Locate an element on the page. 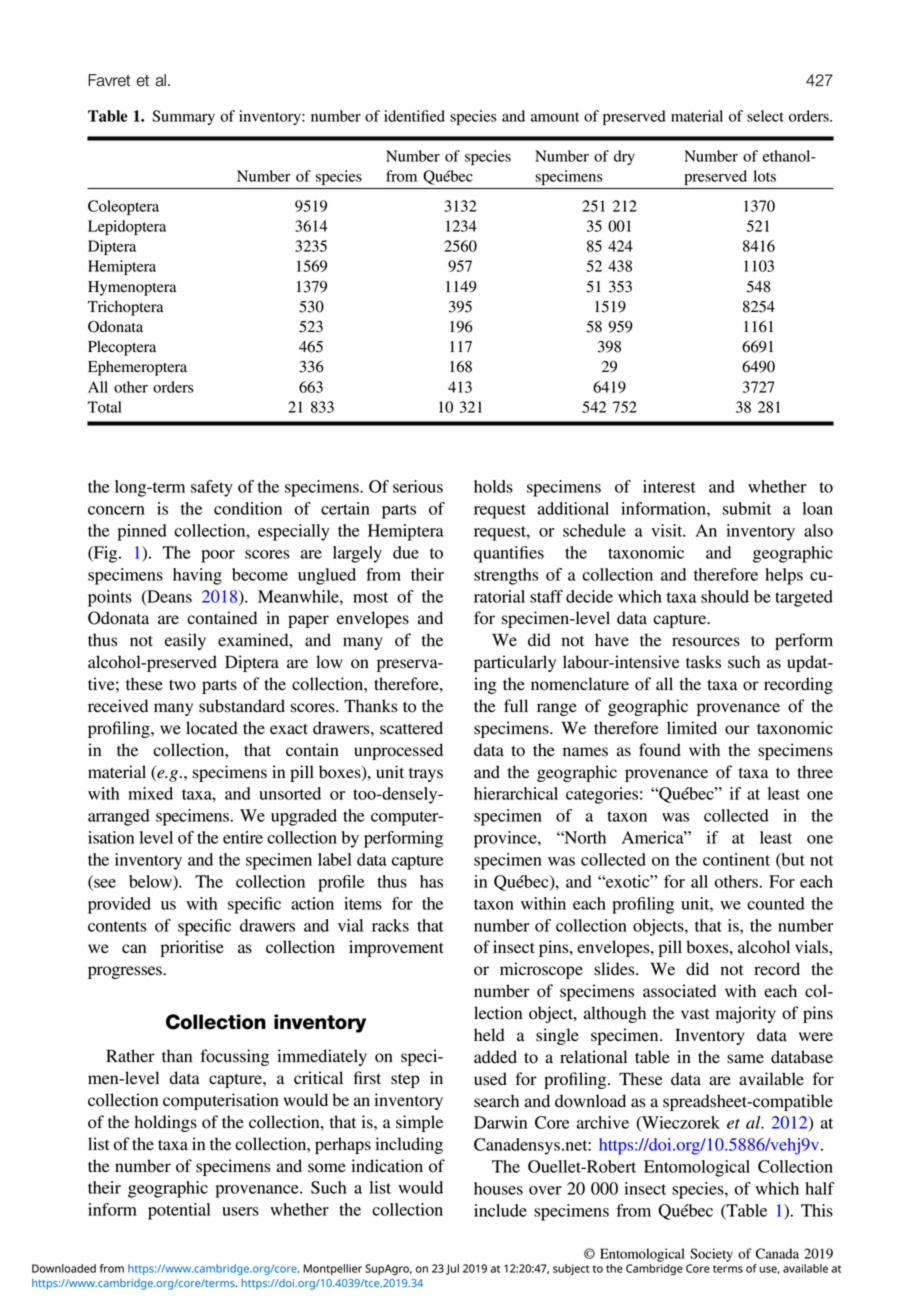  tasks is located at coordinates (703, 662).
